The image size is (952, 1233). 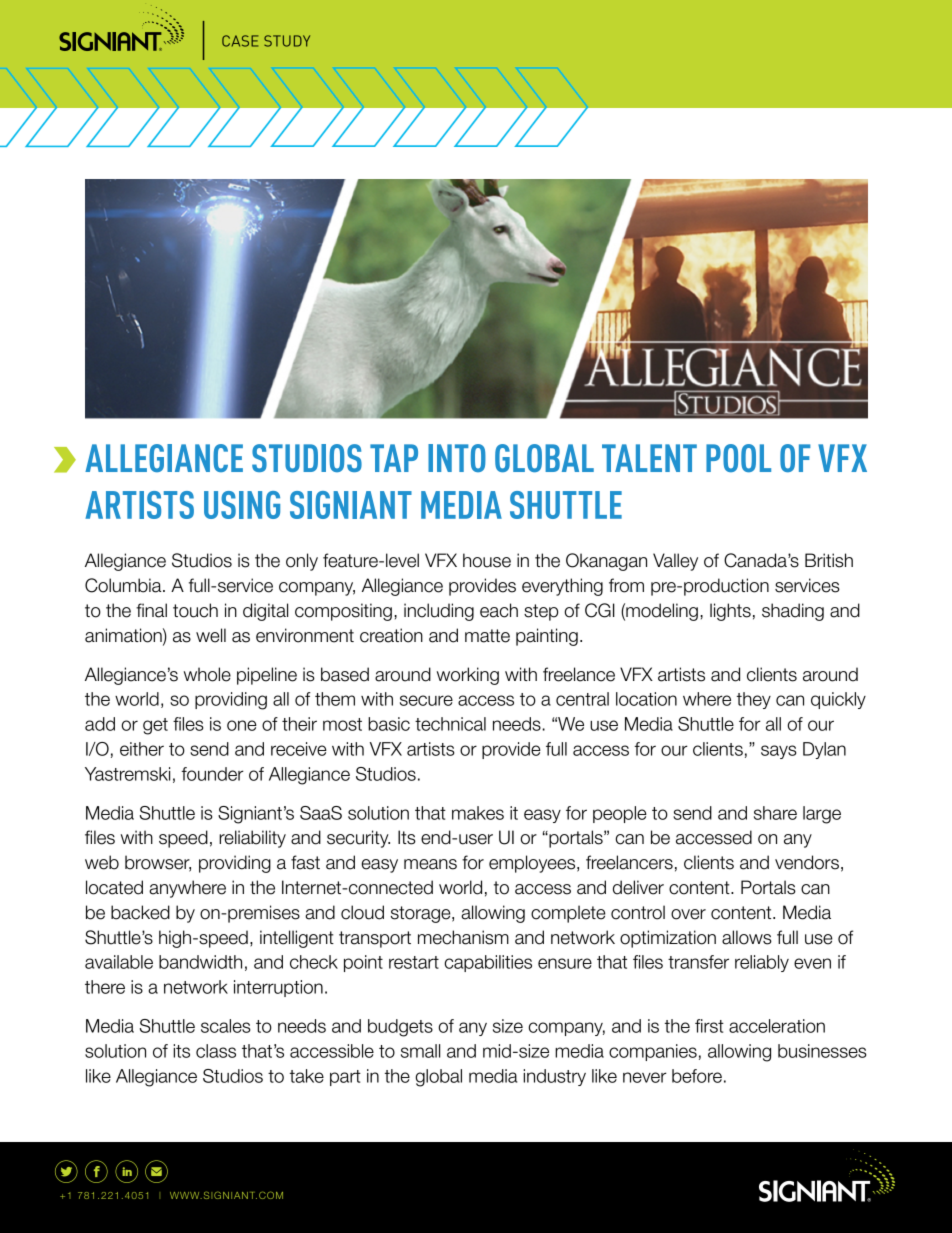 What do you see at coordinates (754, 700) in the document?
I see `they` at bounding box center [754, 700].
